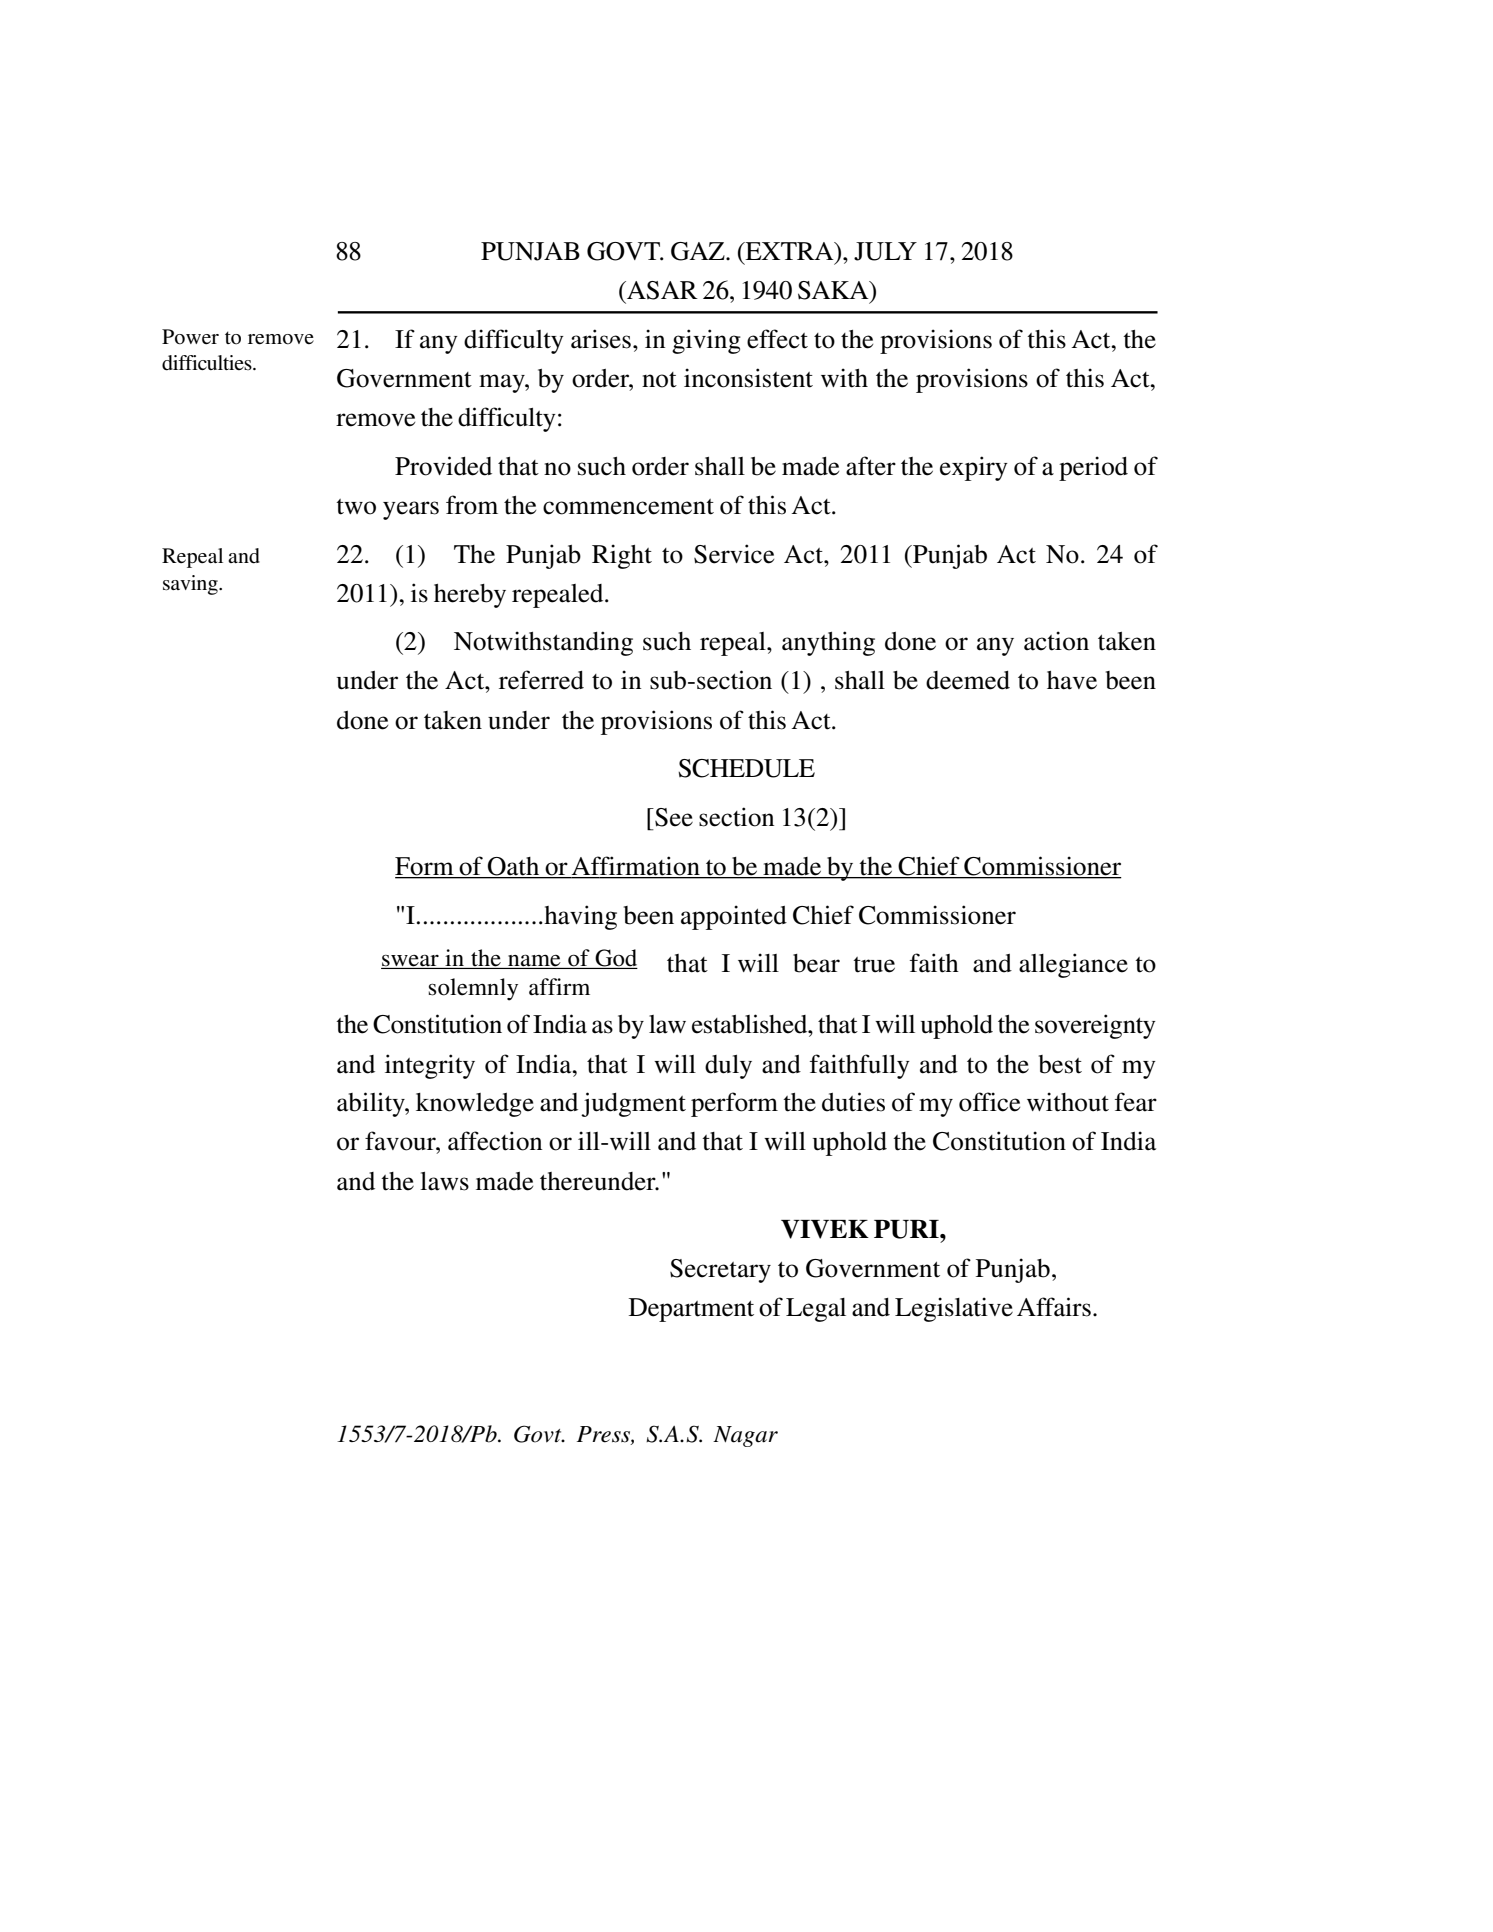 This screenshot has height=1932, width=1493. What do you see at coordinates (1072, 680) in the screenshot?
I see `have` at bounding box center [1072, 680].
